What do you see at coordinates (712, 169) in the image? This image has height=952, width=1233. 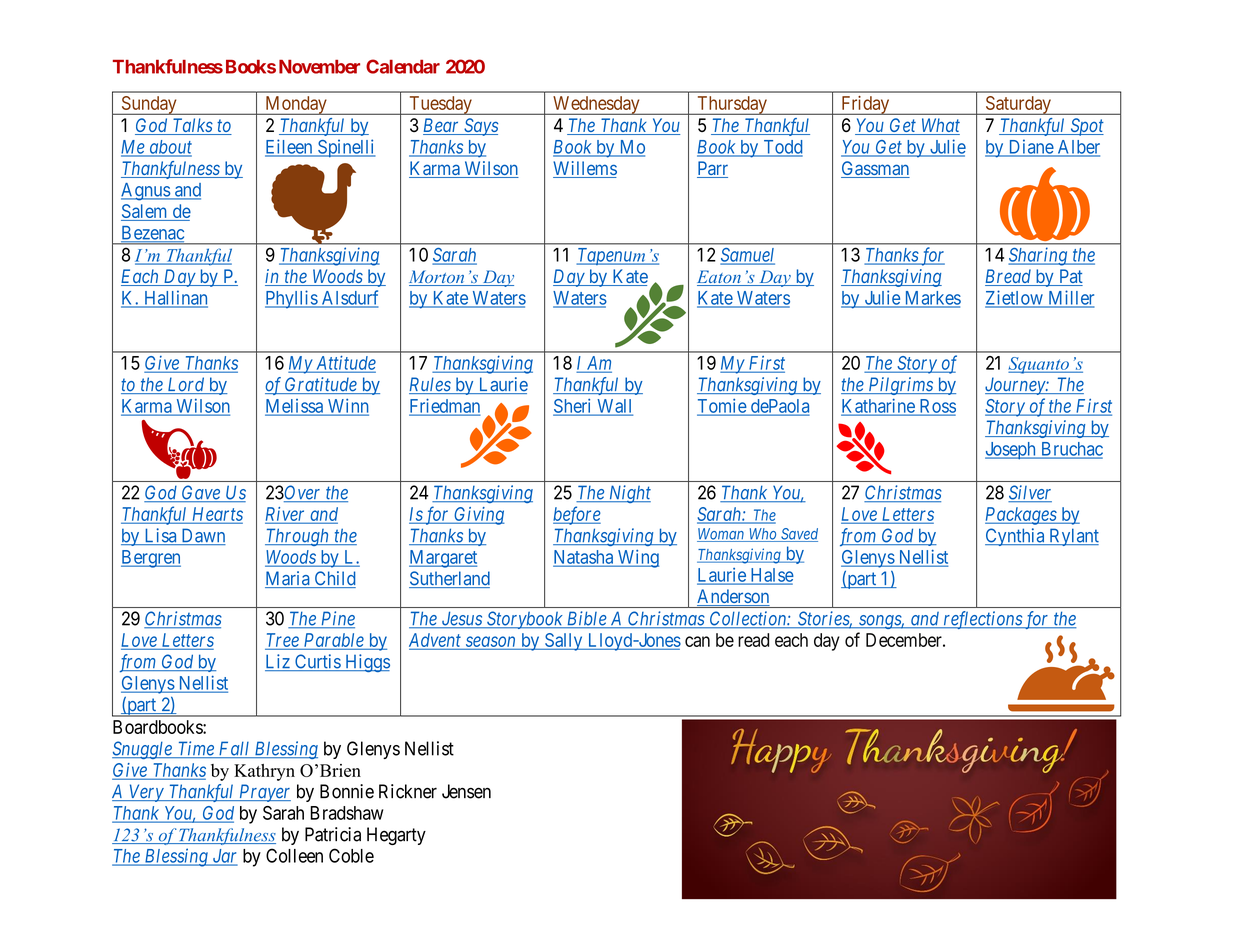 I see `Parr` at bounding box center [712, 169].
